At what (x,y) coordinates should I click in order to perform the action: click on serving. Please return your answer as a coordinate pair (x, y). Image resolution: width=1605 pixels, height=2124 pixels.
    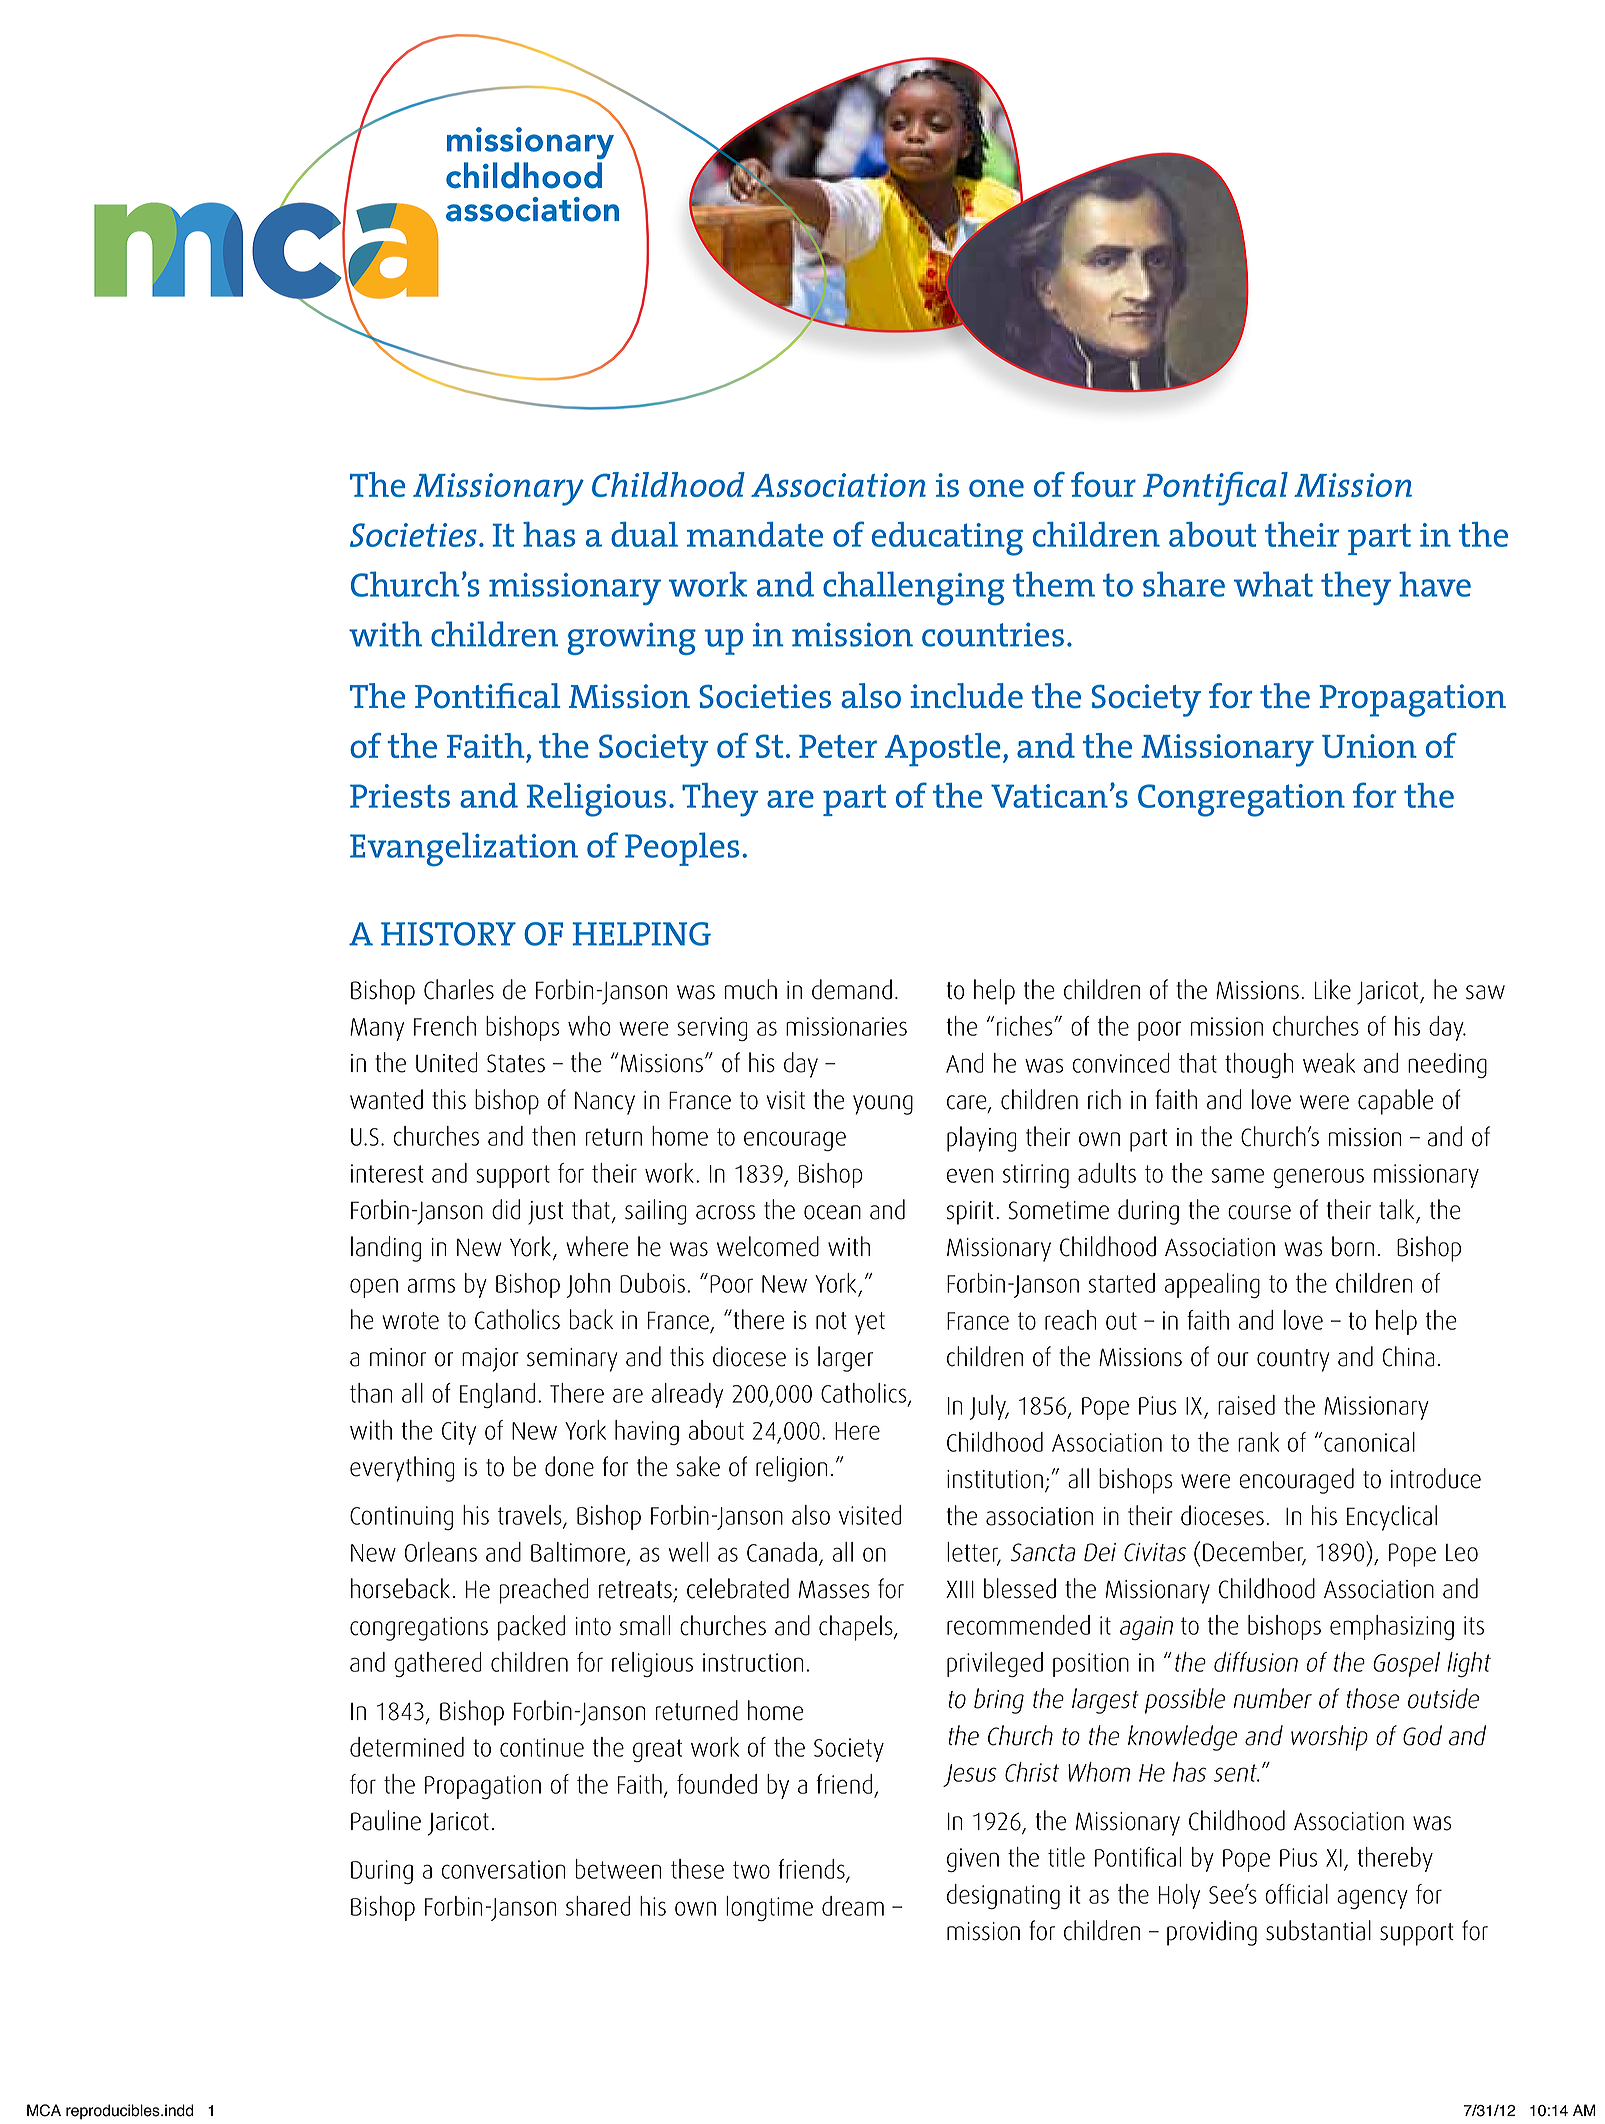
    Looking at the image, I should click on (712, 1029).
